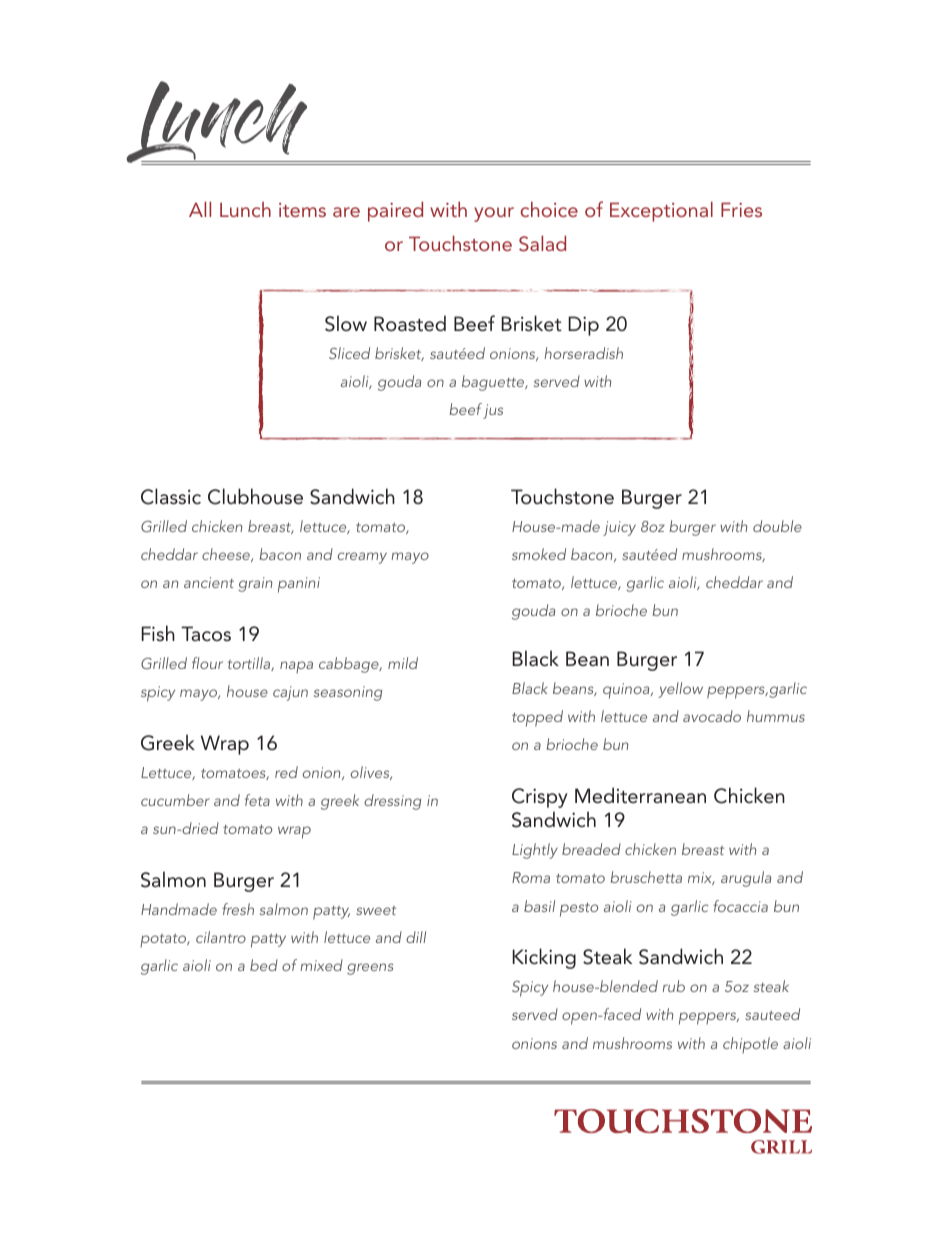  Describe the element at coordinates (777, 526) in the page. I see `double` at that location.
